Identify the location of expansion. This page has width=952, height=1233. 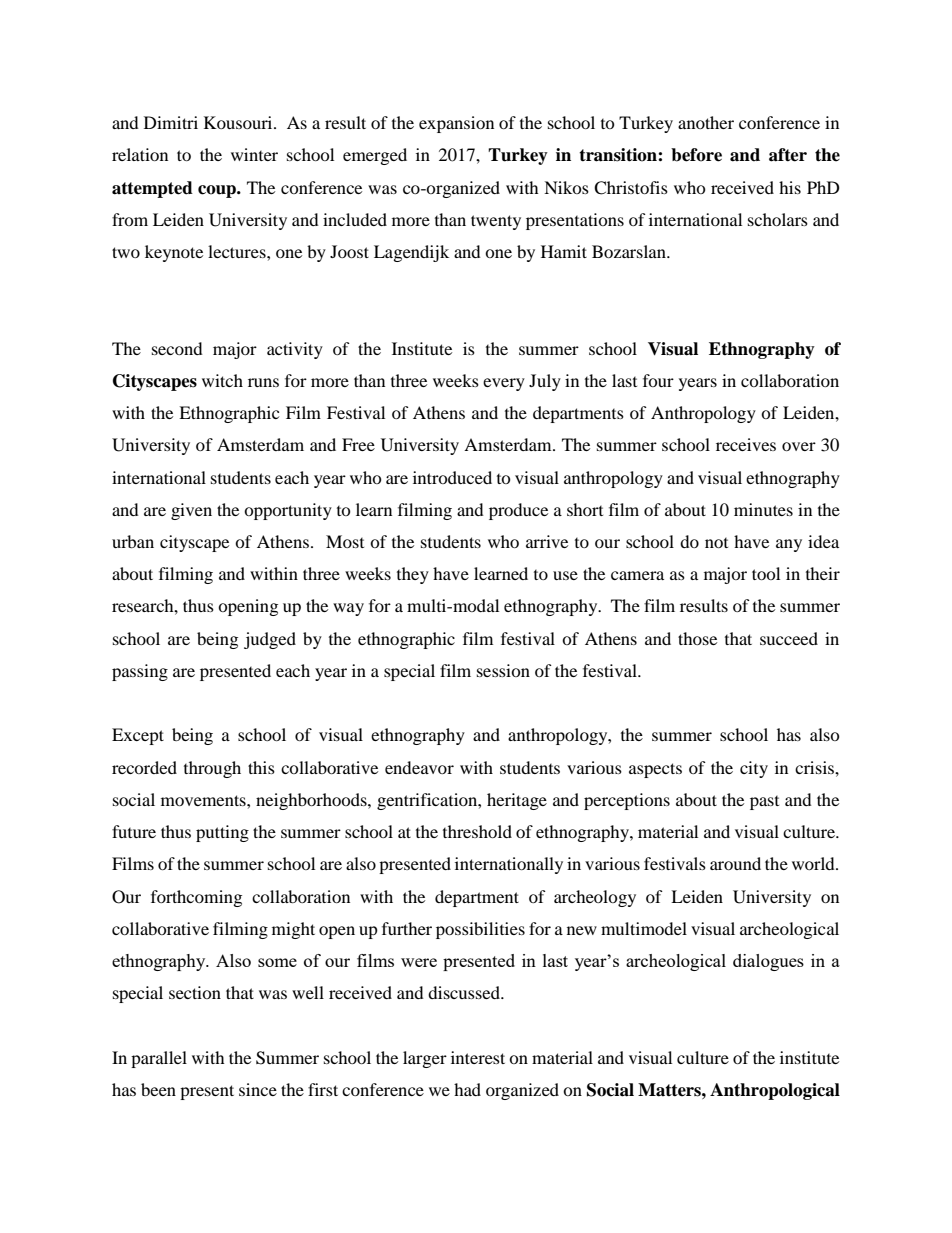
(456, 124).
